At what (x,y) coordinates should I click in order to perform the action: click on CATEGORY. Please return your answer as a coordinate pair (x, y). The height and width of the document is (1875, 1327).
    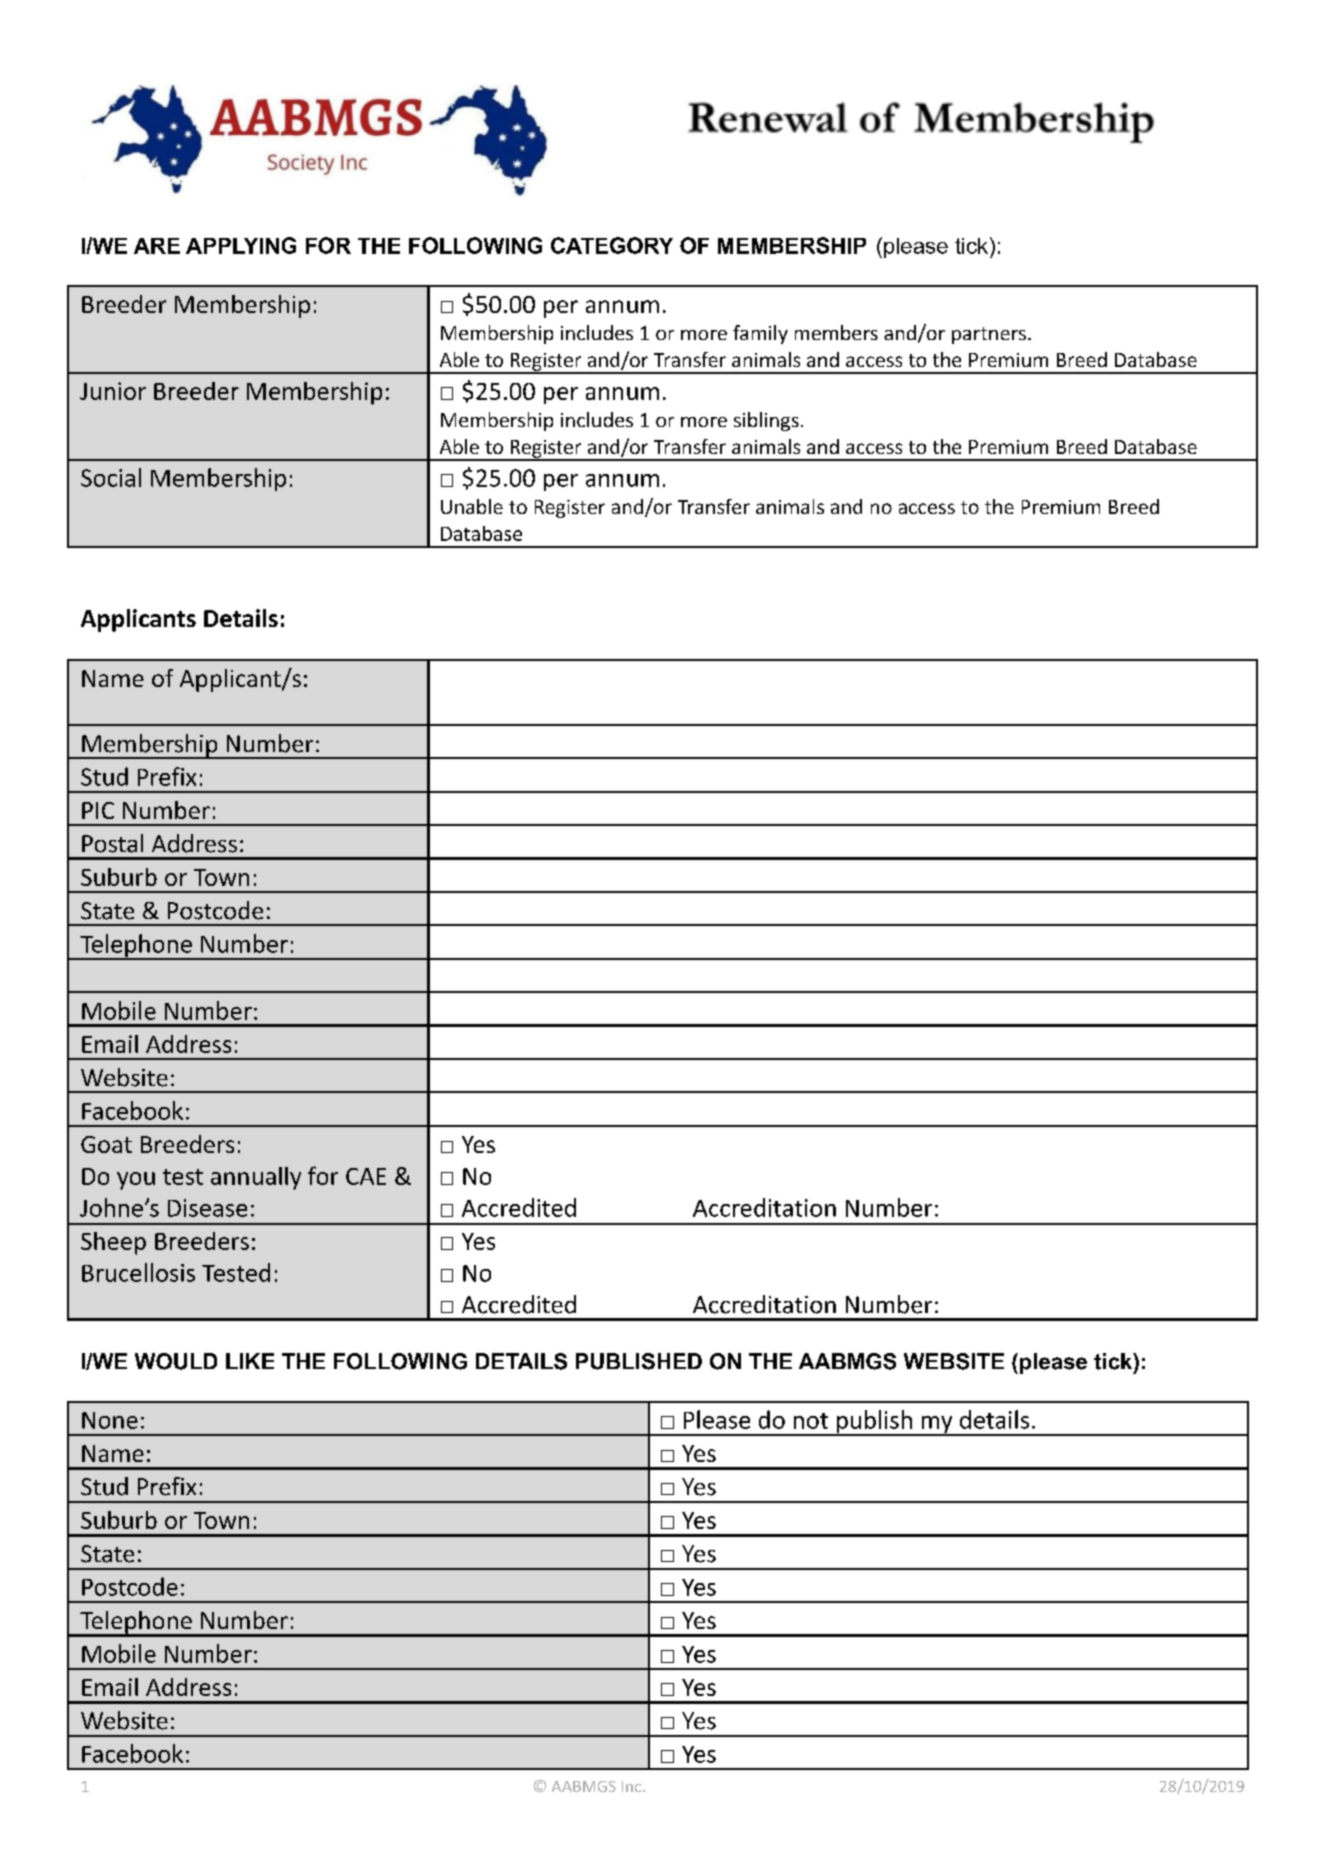
    Looking at the image, I should click on (612, 245).
